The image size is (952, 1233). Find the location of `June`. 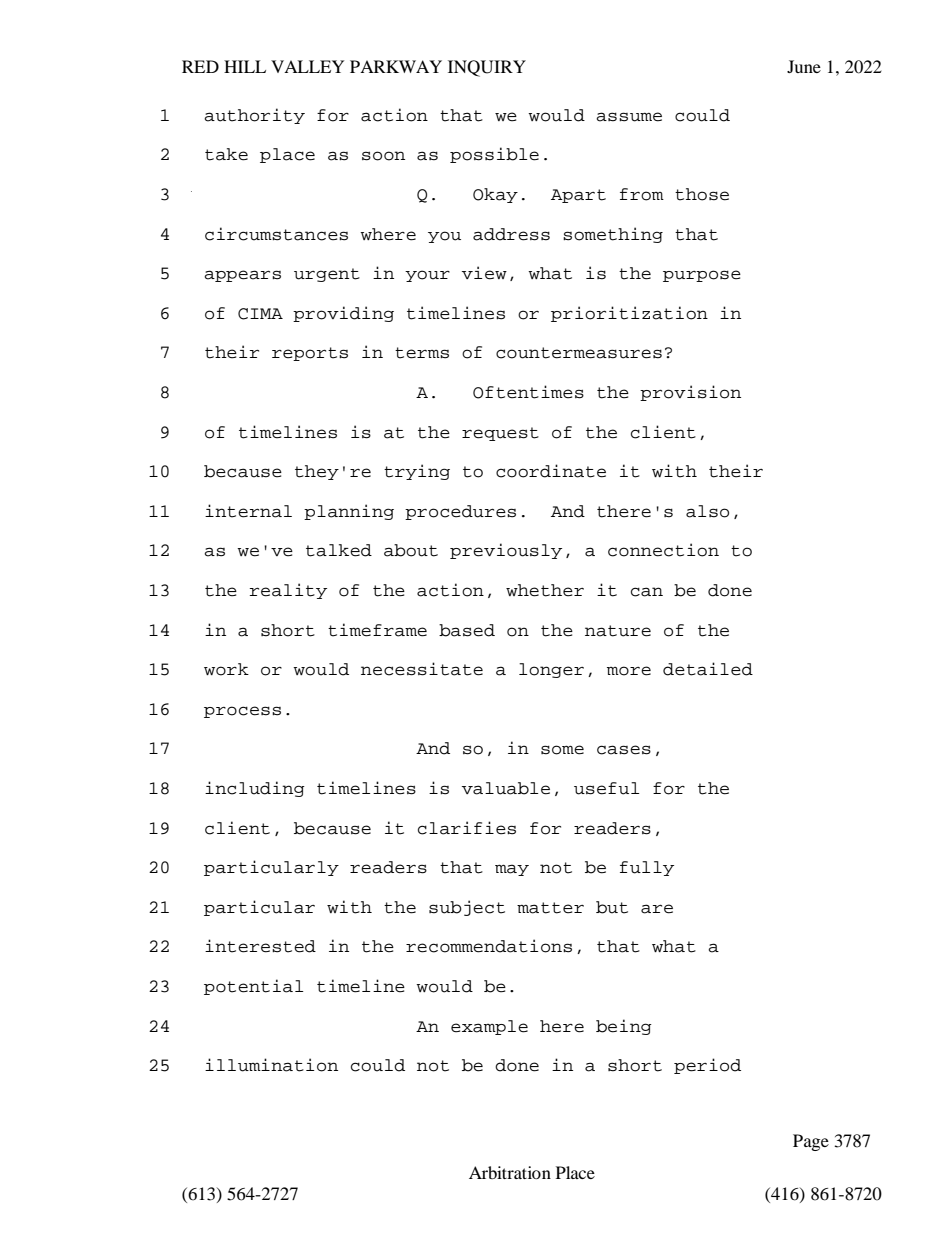

June is located at coordinates (804, 66).
